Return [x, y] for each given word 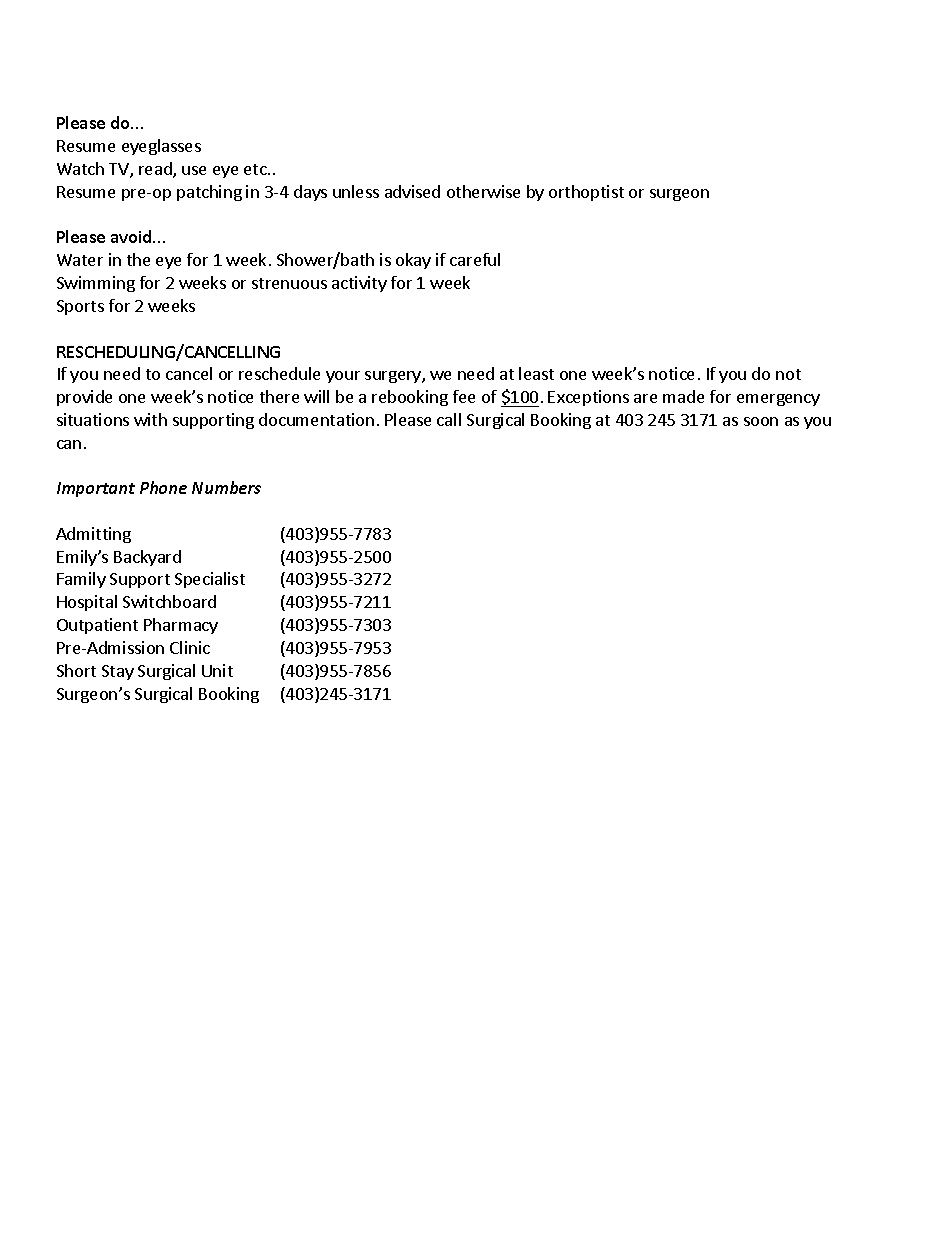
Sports [80, 307]
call [449, 419]
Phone [163, 487]
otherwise [483, 191]
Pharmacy [181, 626]
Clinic [190, 647]
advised [412, 191]
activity [359, 284]
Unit [217, 670]
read [156, 170]
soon [761, 421]
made [683, 396]
